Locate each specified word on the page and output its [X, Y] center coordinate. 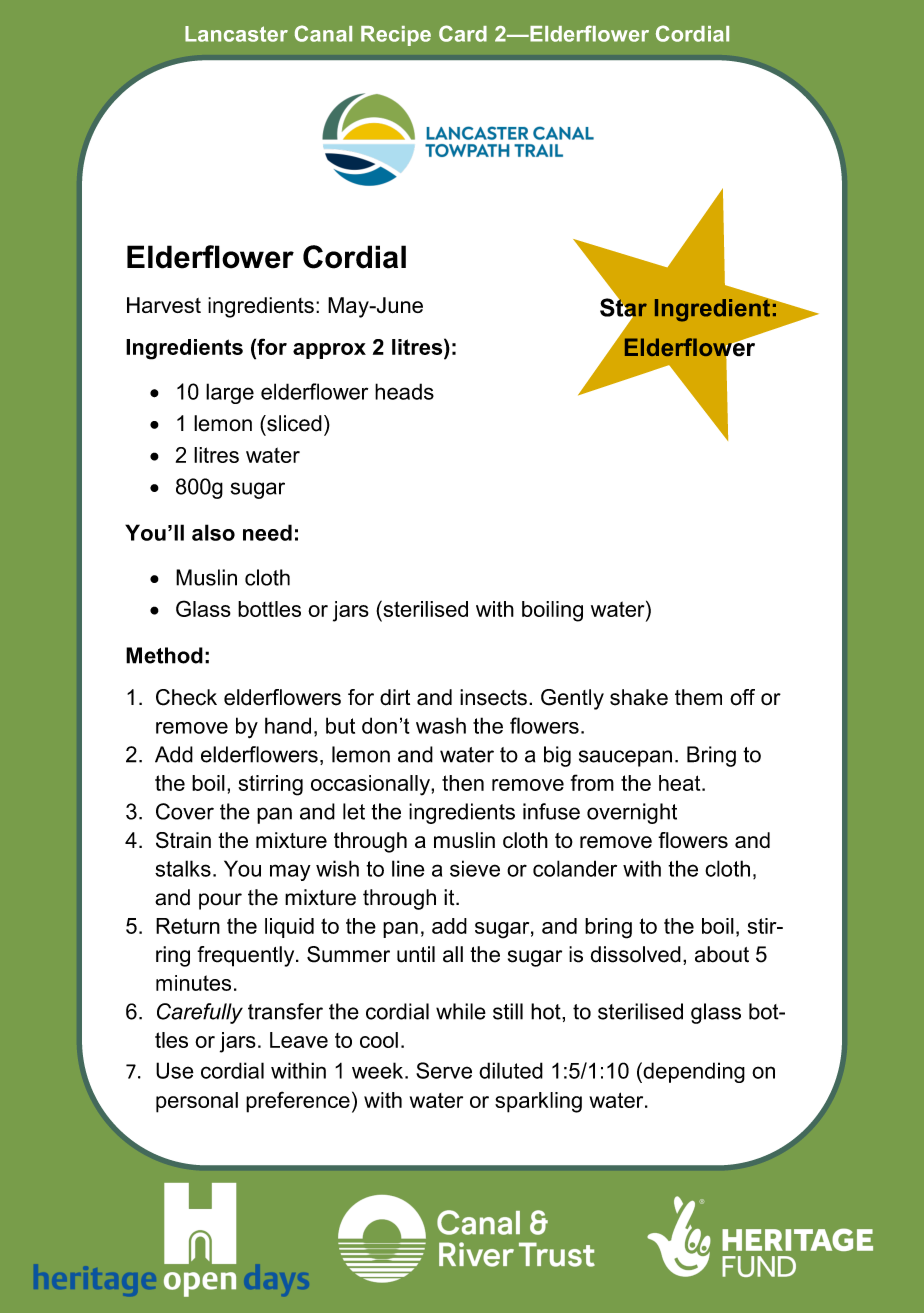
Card [463, 33]
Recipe [396, 36]
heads [404, 391]
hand [288, 725]
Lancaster [236, 34]
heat [681, 783]
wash [441, 725]
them [698, 697]
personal [197, 1102]
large [230, 393]
